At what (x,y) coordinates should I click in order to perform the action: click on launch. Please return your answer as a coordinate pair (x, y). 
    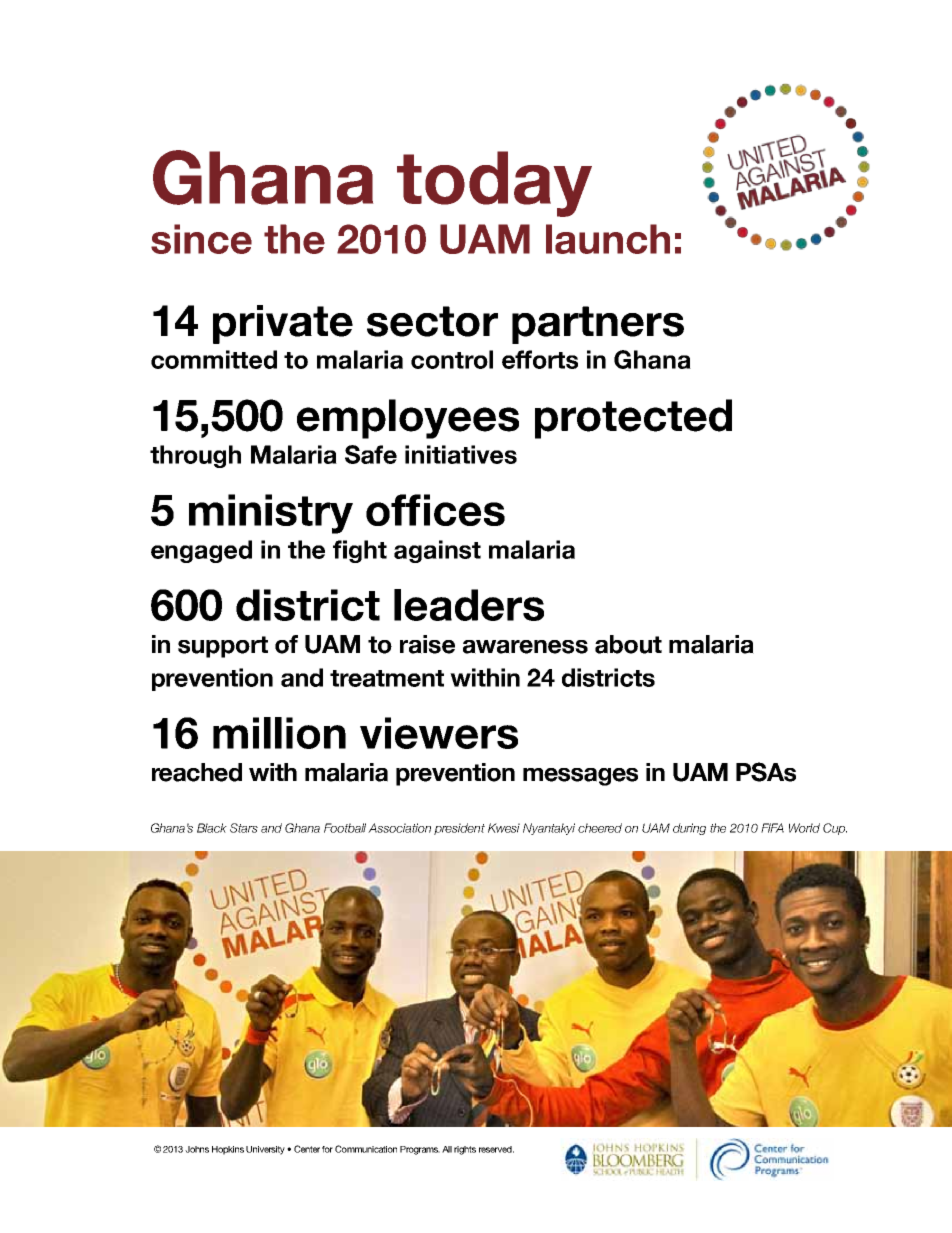
    Looking at the image, I should click on (608, 239).
